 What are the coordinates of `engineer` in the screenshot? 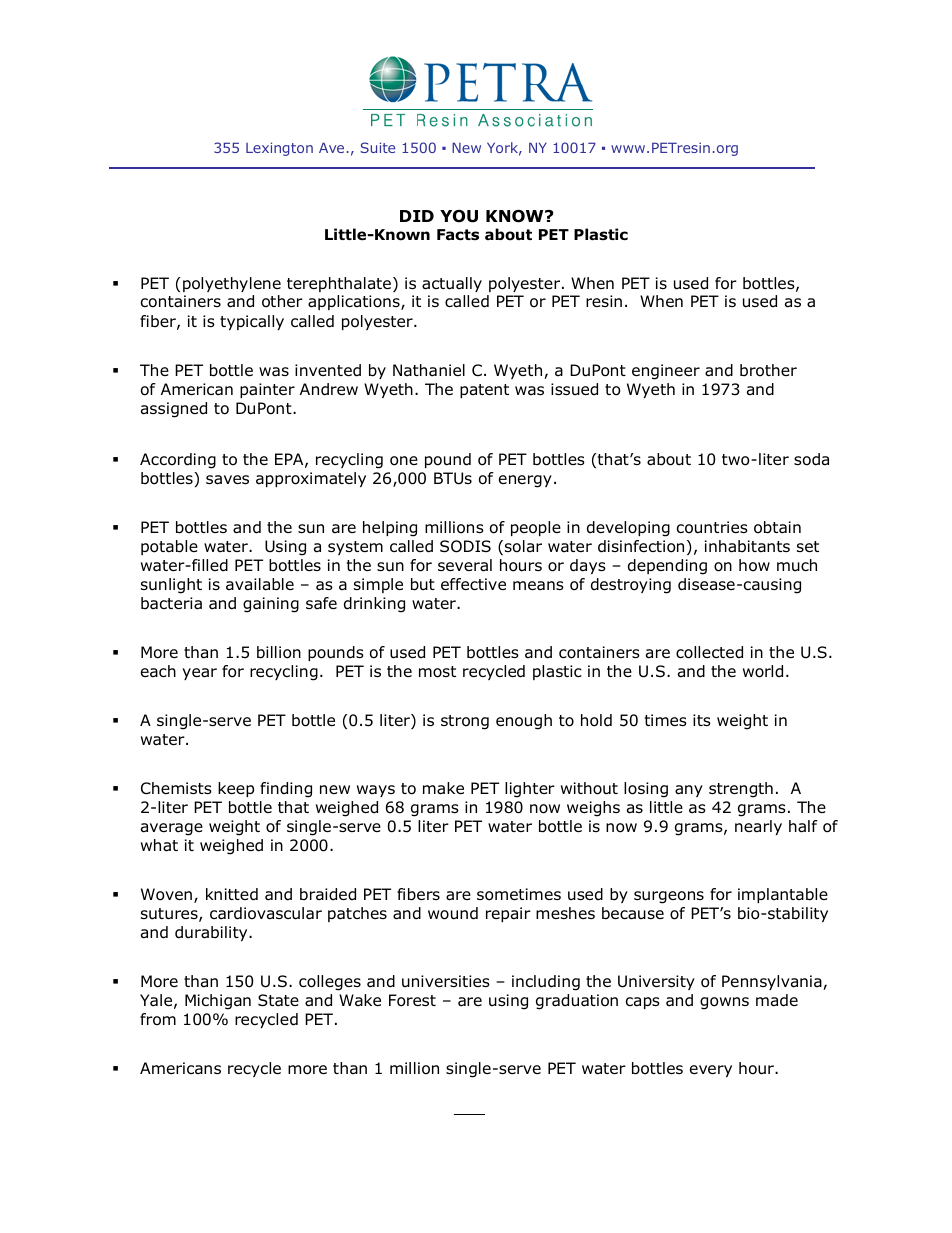 It's located at (666, 372).
